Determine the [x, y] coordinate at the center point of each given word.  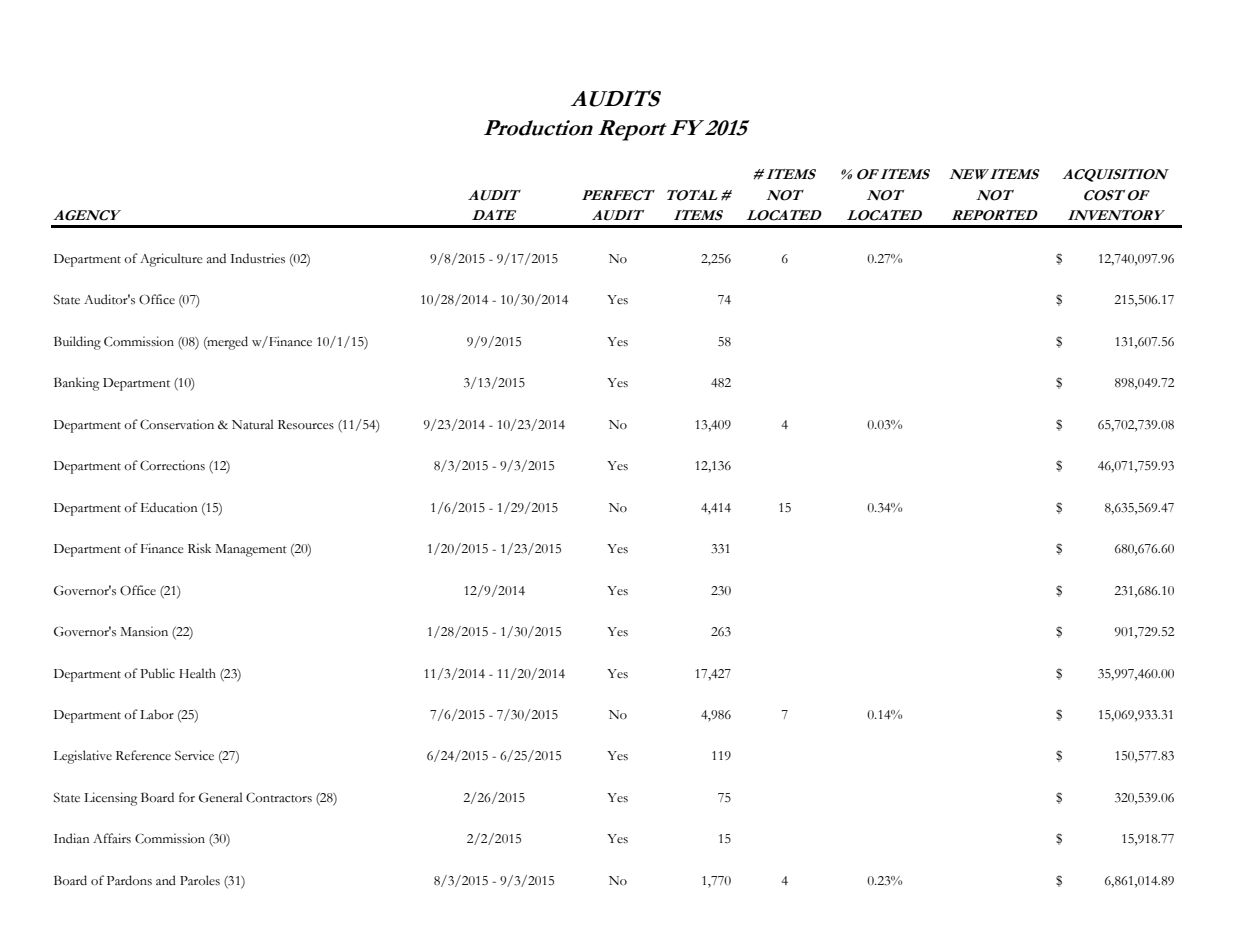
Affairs [112, 838]
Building [77, 343]
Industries [257, 258]
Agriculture [171, 260]
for [187, 797]
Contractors [279, 797]
